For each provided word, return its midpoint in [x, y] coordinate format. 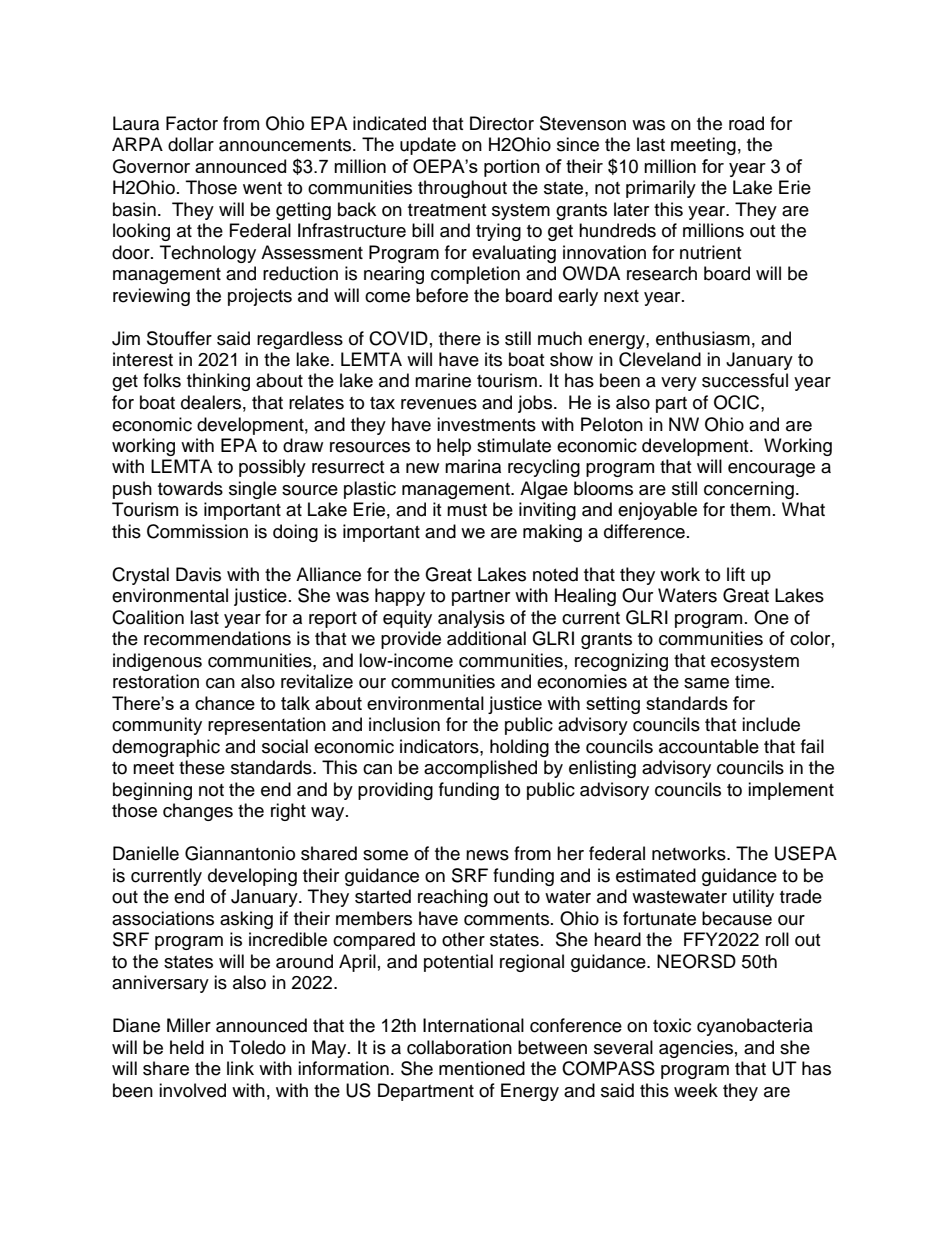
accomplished [480, 769]
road [746, 123]
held [187, 1047]
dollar [191, 144]
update [428, 146]
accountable [709, 746]
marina [473, 466]
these [202, 767]
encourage [771, 470]
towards [190, 488]
